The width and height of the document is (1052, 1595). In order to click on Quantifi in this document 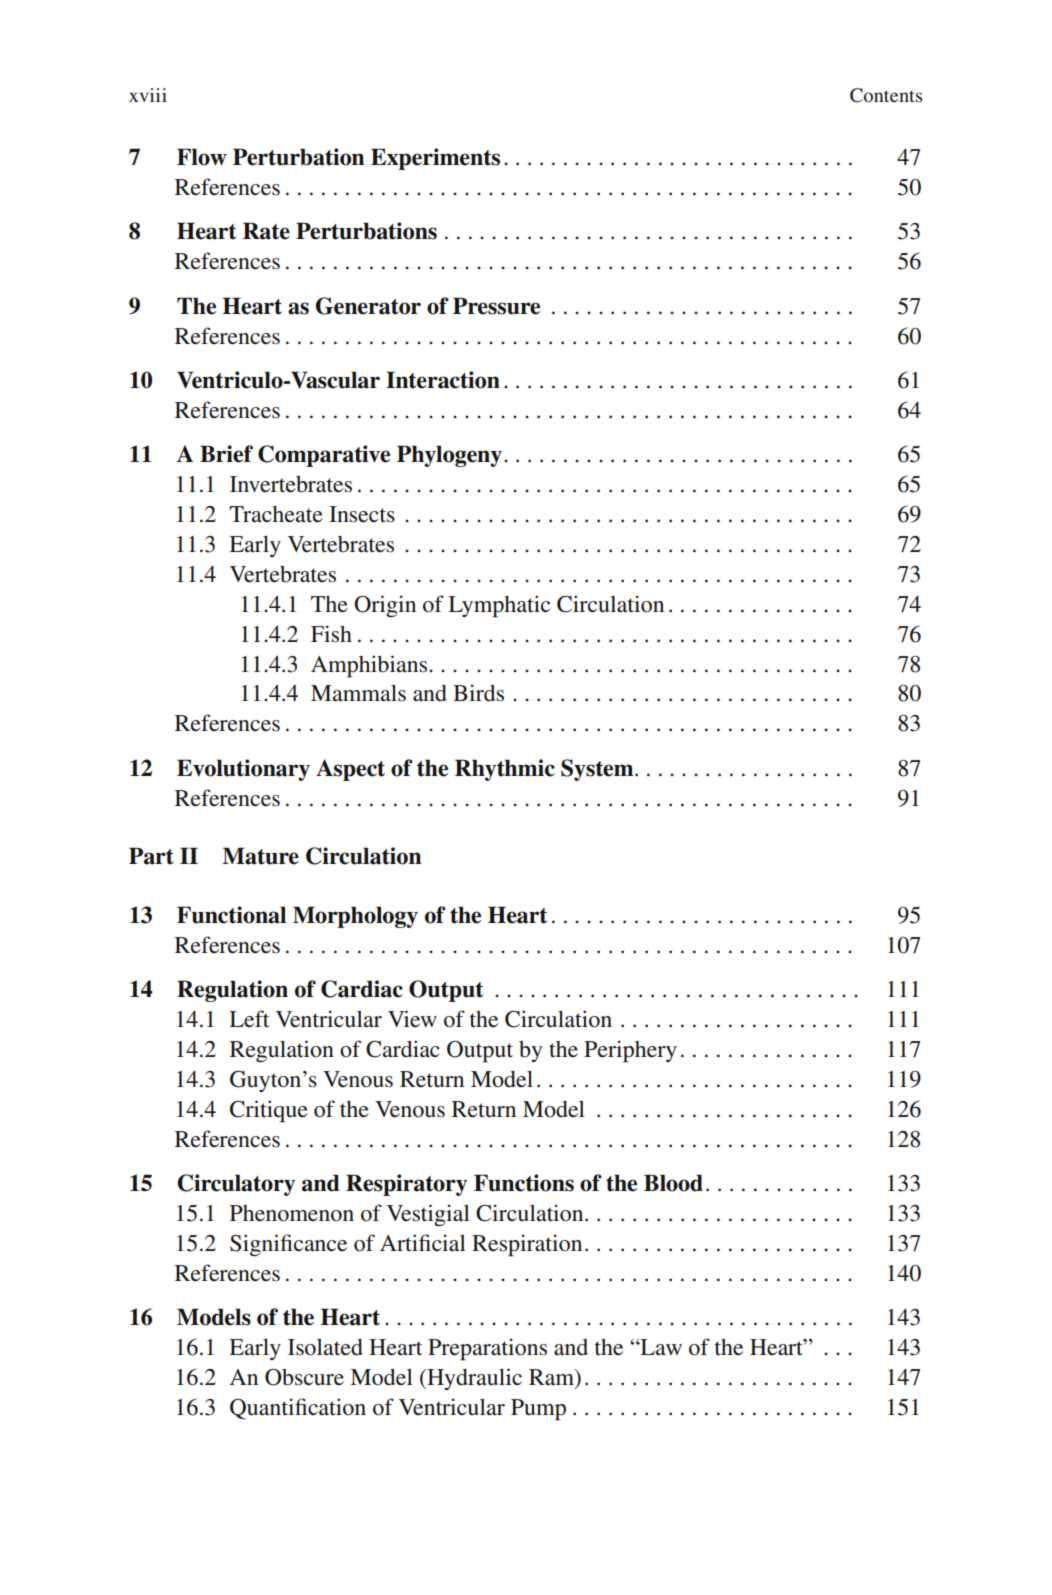, I will do `click(268, 1409)`.
